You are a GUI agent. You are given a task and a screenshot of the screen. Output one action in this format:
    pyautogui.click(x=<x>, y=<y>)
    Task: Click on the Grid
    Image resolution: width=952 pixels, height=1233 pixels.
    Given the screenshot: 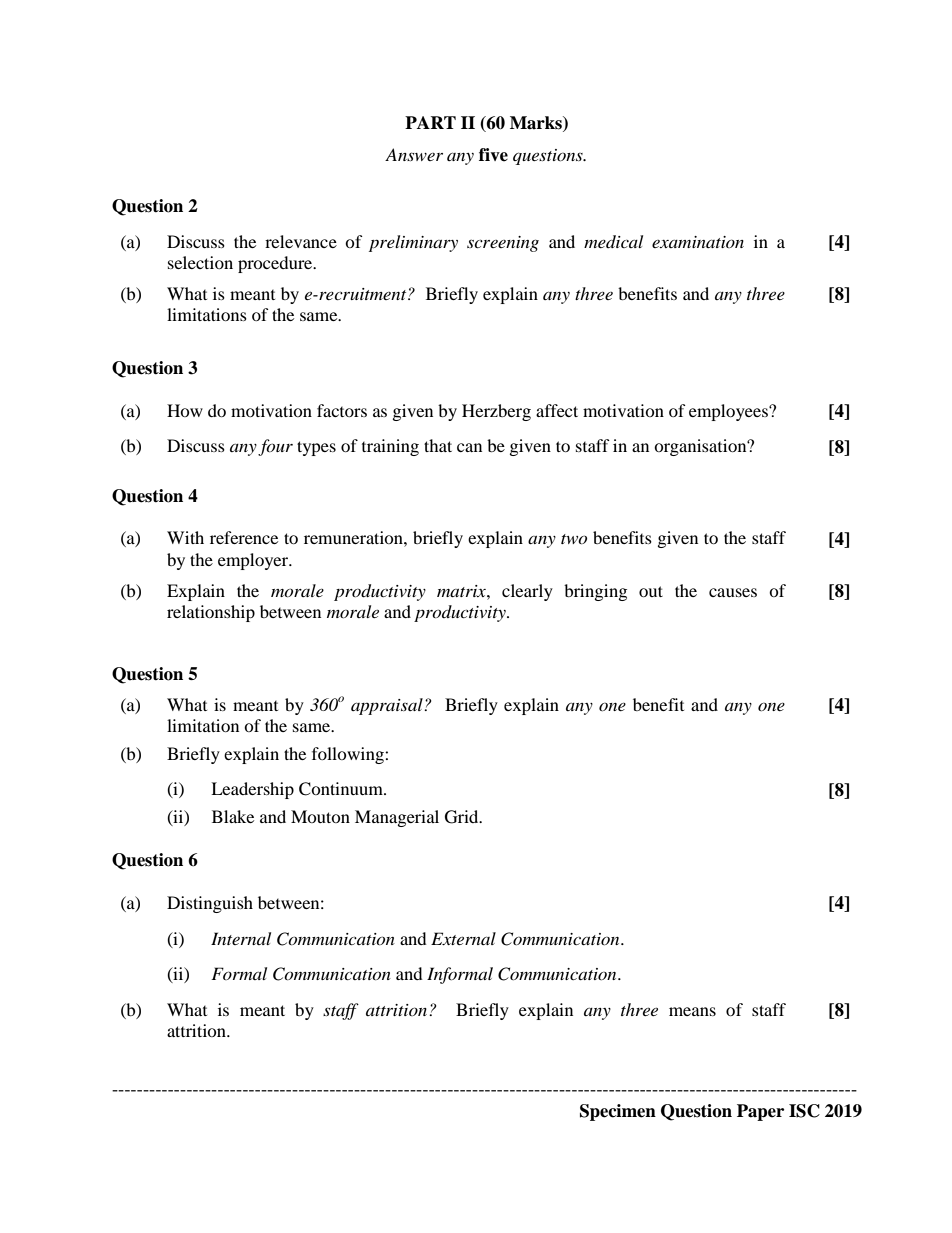 What is the action you would take?
    pyautogui.click(x=463, y=817)
